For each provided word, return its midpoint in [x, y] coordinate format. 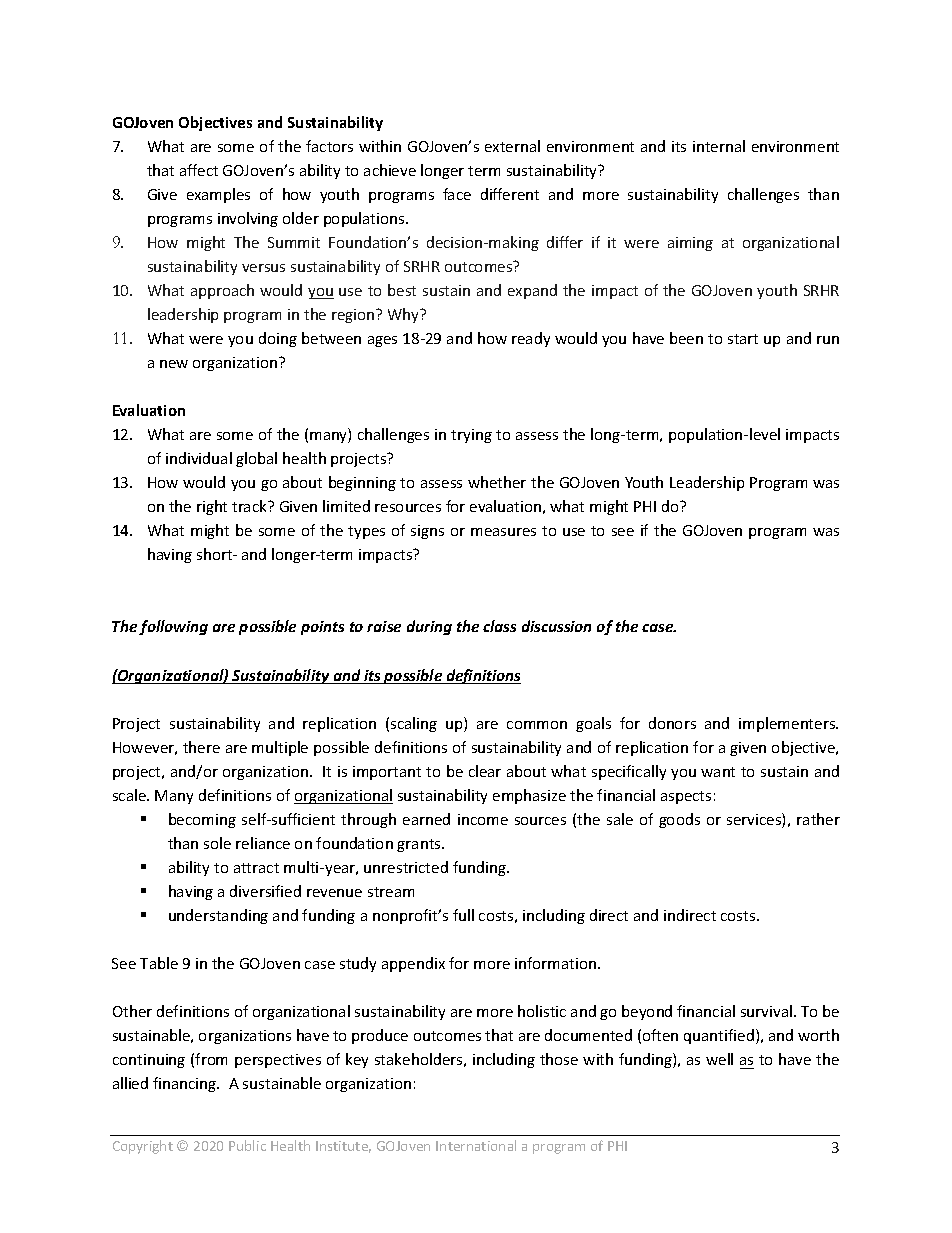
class [499, 626]
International [476, 1145]
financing [186, 1084]
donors [672, 723]
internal [719, 146]
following [173, 627]
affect [199, 170]
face [457, 194]
